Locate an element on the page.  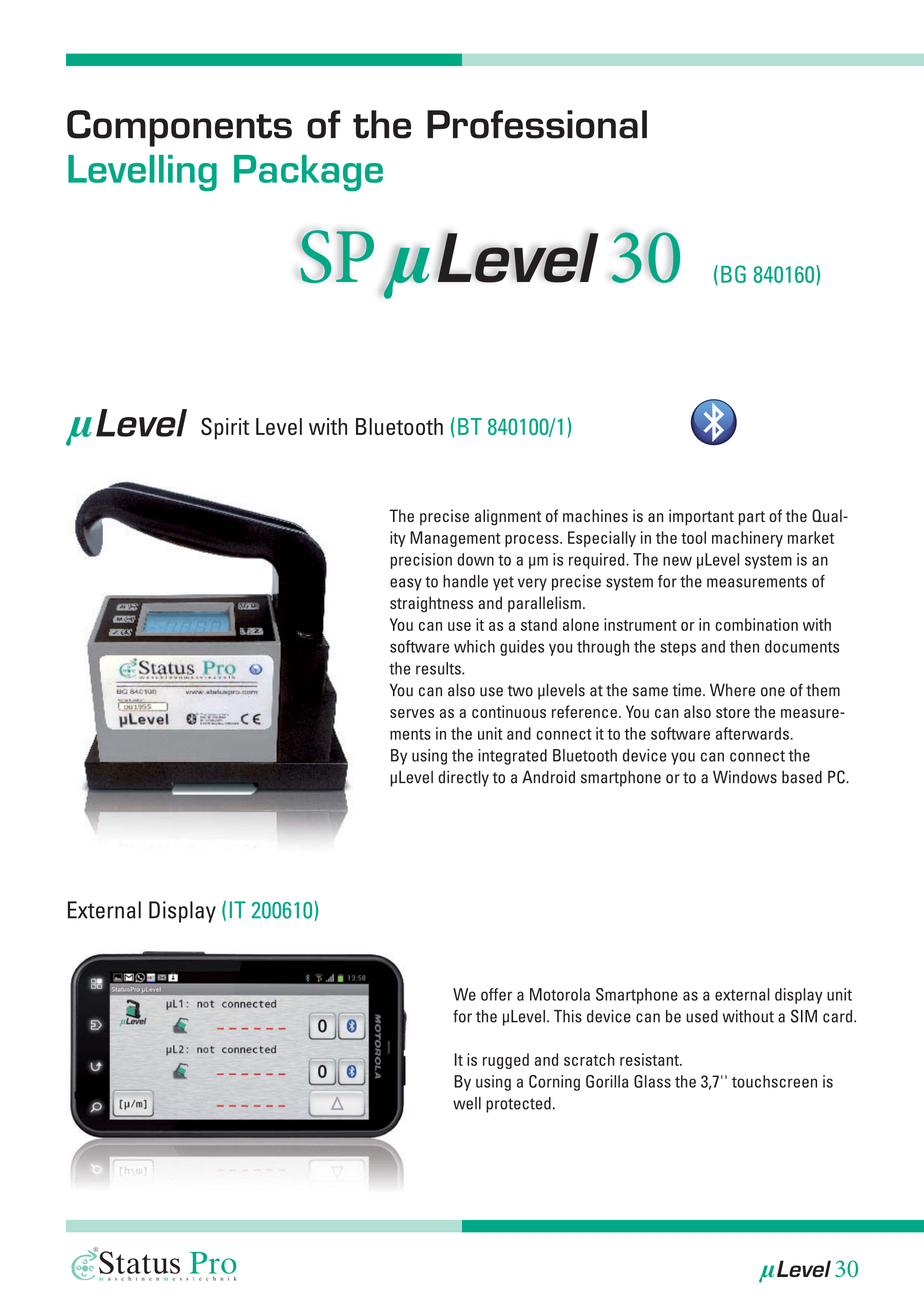
touchscreen is located at coordinates (774, 1081).
